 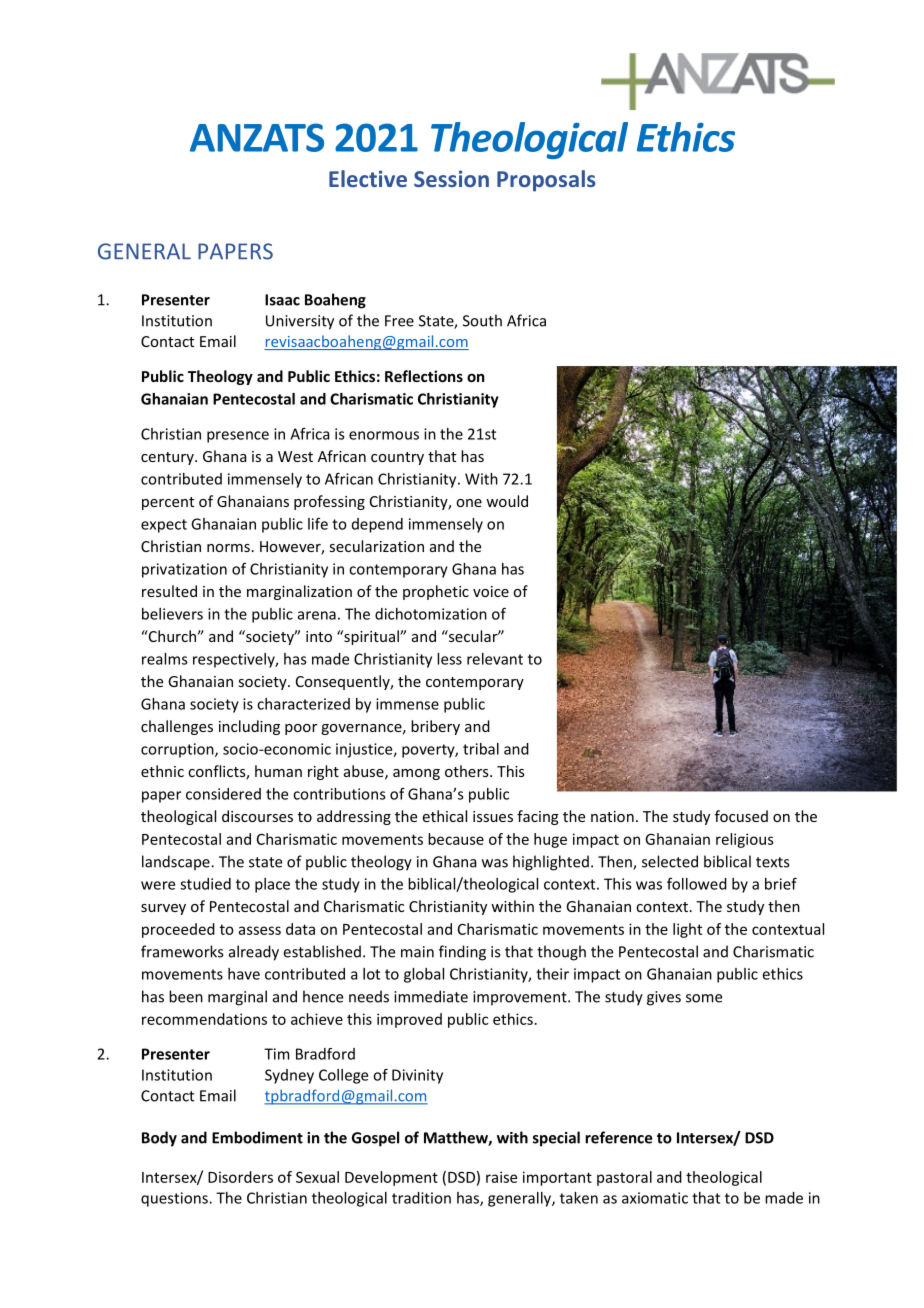 I want to click on because, so click(x=456, y=839).
